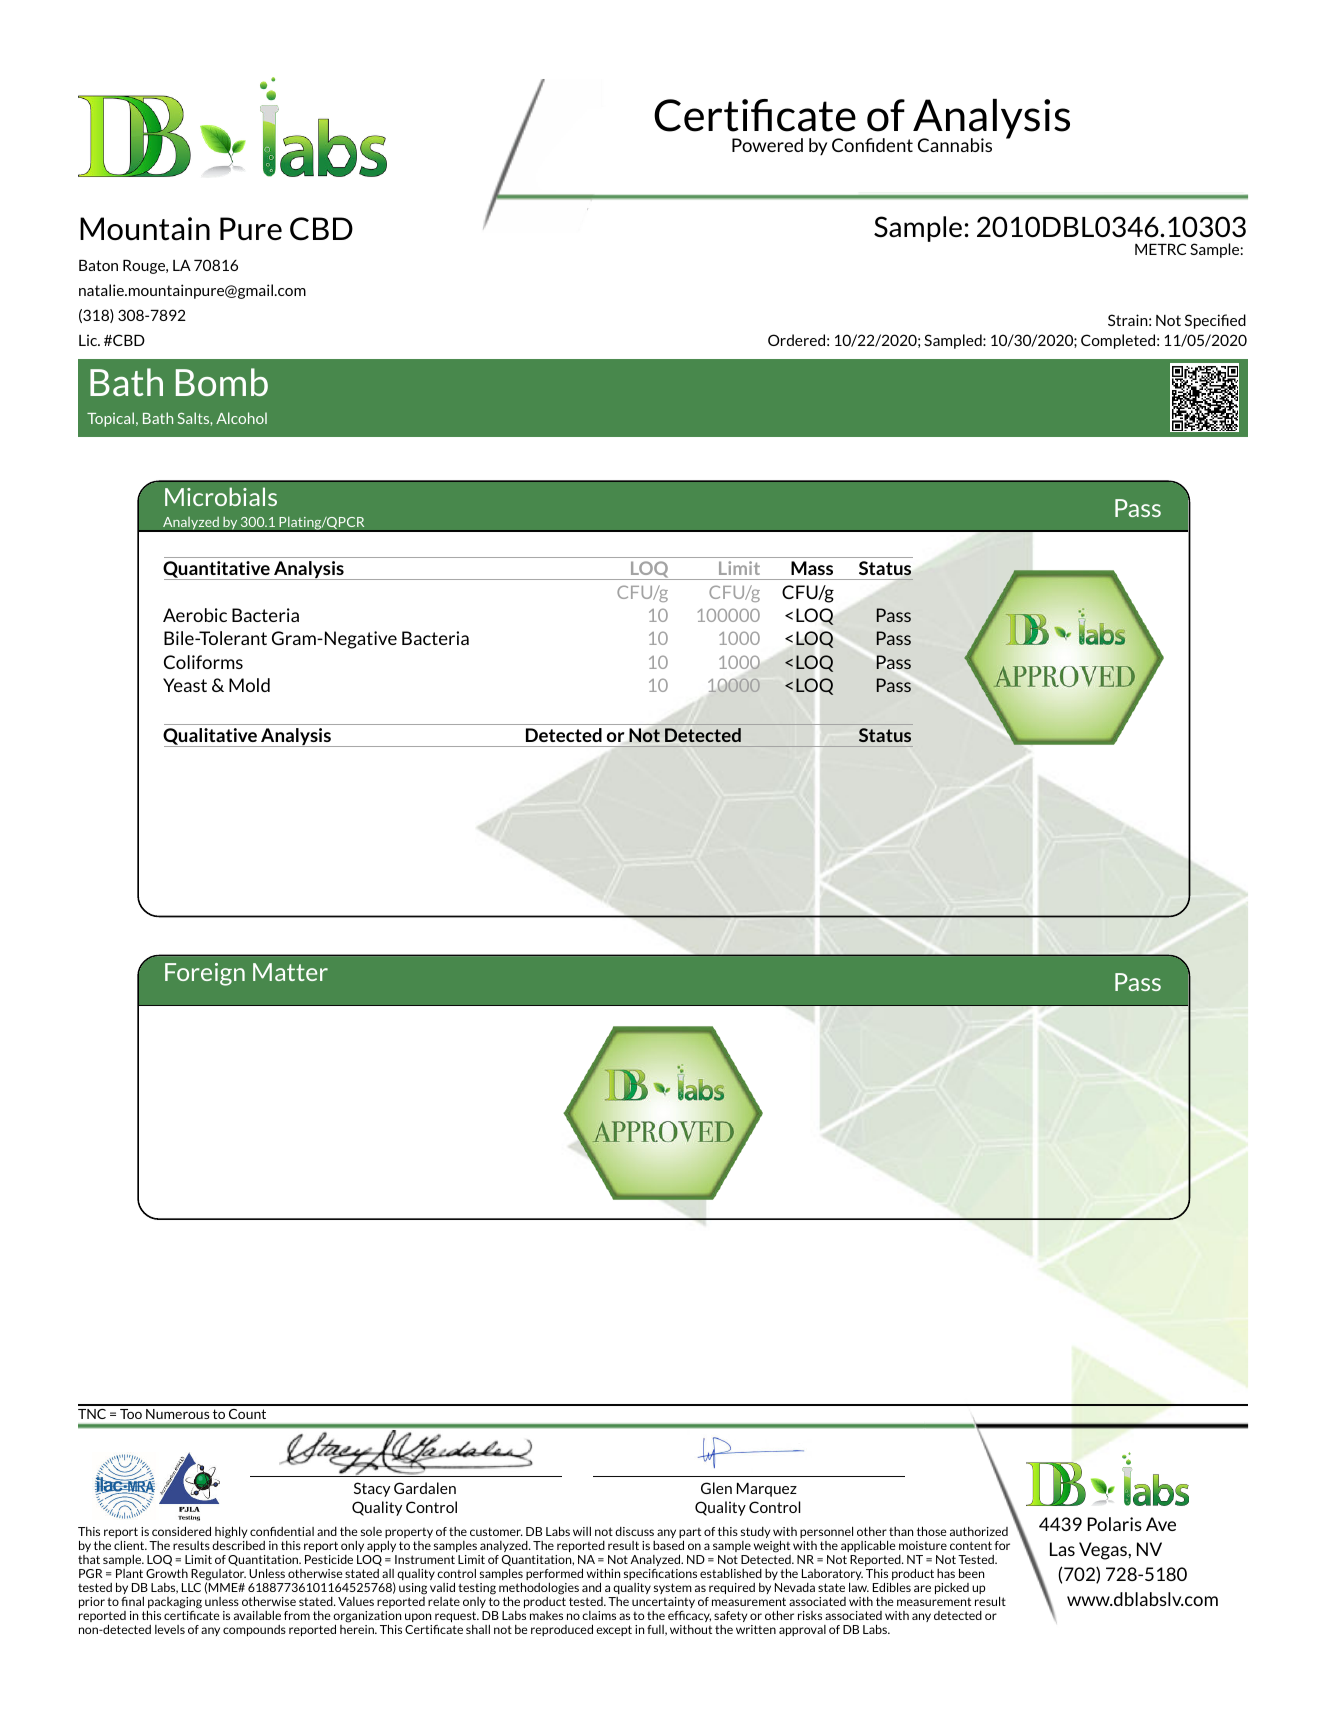  I want to click on Cannabis, so click(955, 145).
